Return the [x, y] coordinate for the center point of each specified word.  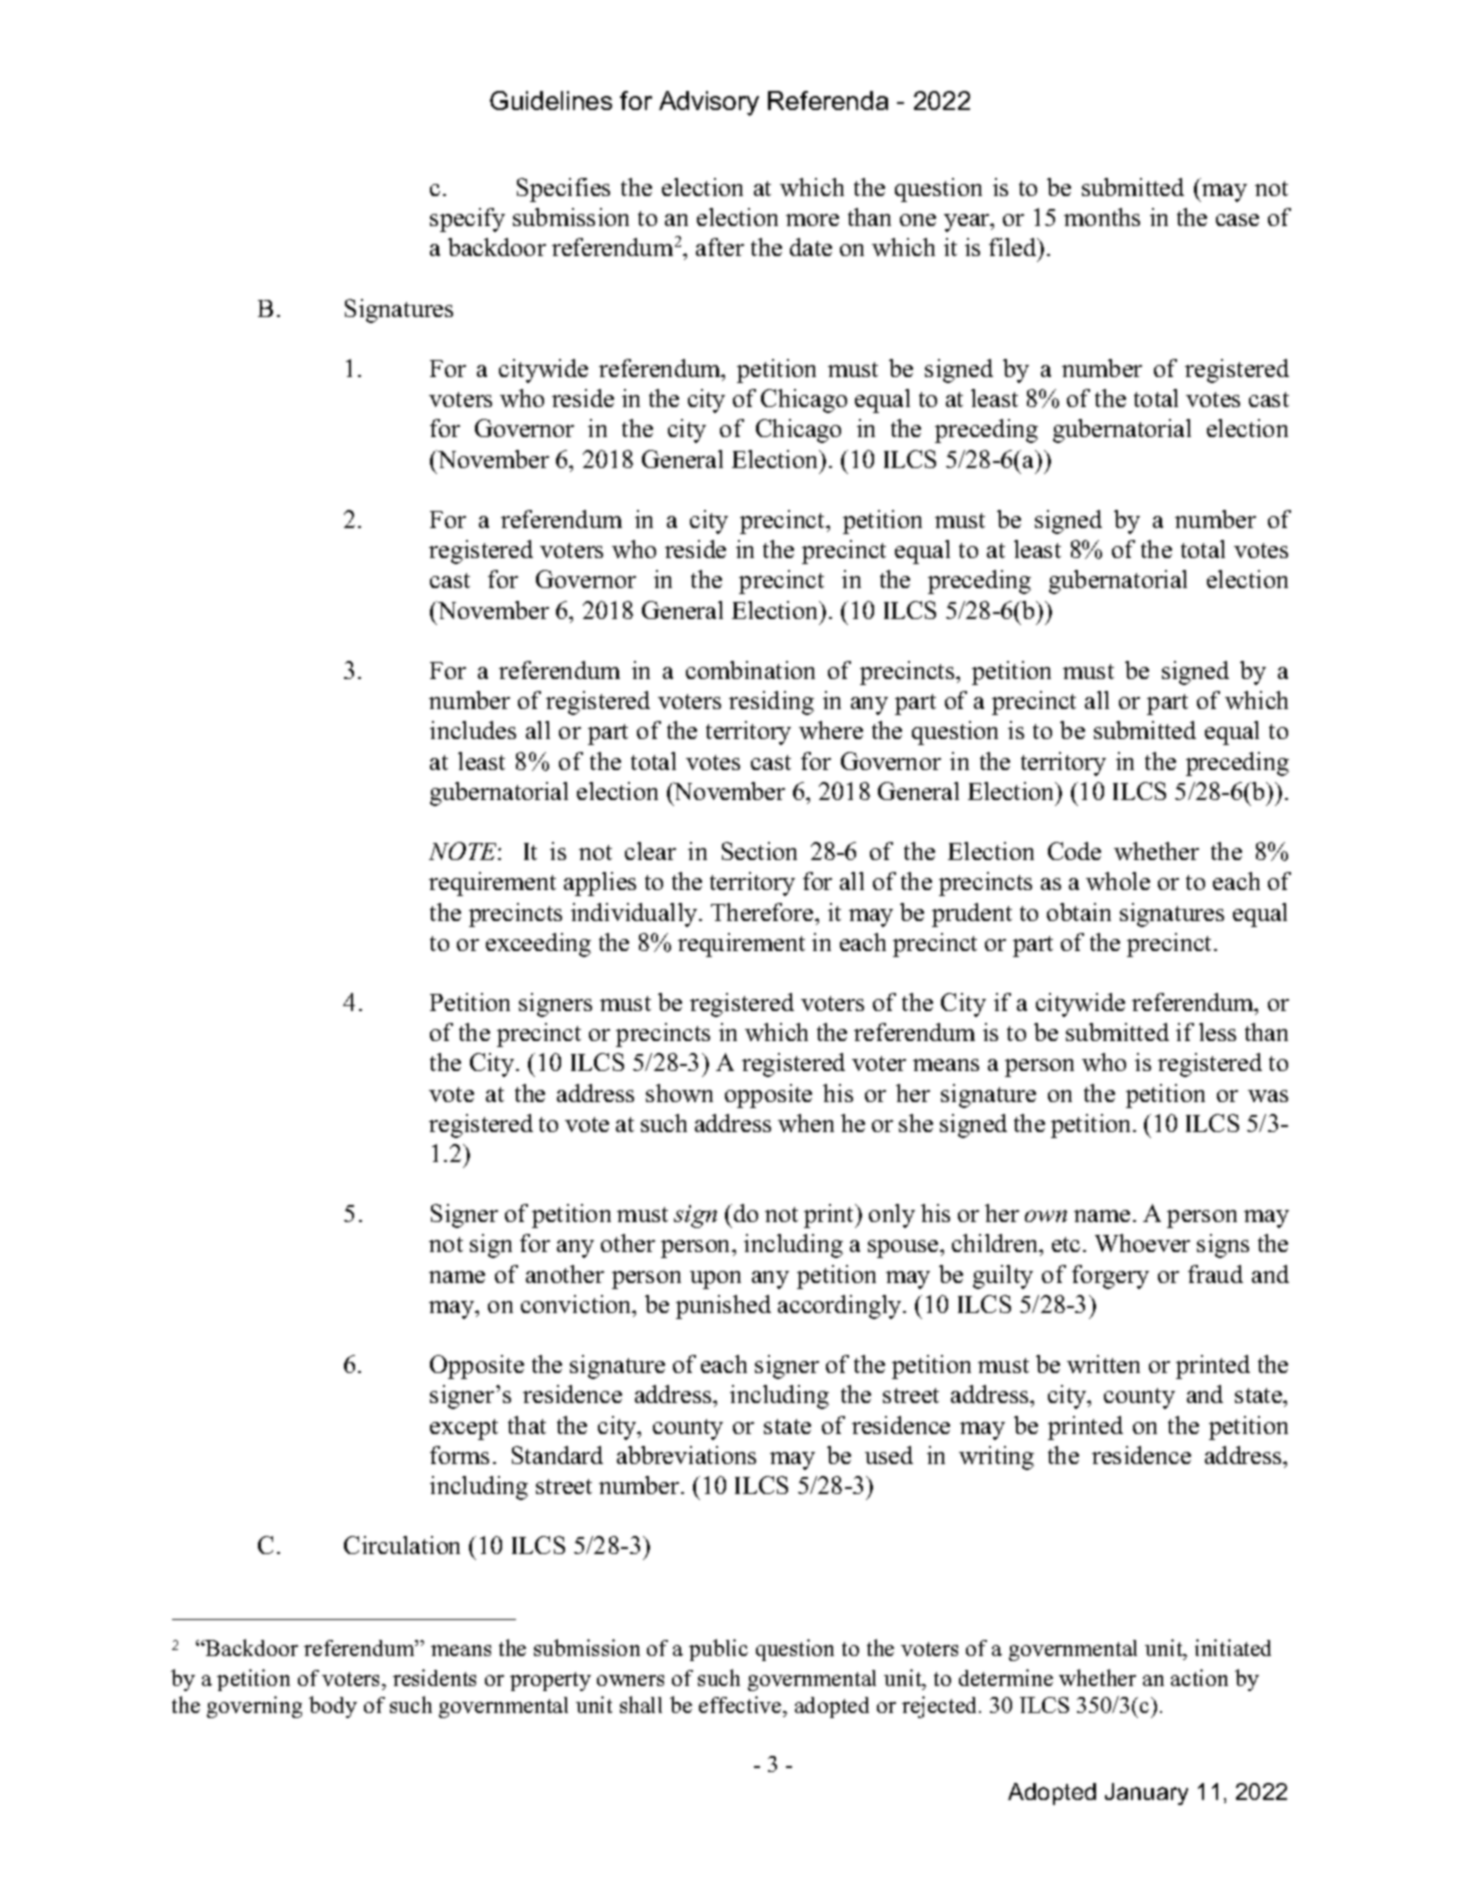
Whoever [1142, 1243]
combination [750, 670]
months [1102, 217]
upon [715, 1280]
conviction [577, 1304]
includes [473, 730]
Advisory [709, 103]
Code [1074, 851]
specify [467, 220]
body [333, 1707]
